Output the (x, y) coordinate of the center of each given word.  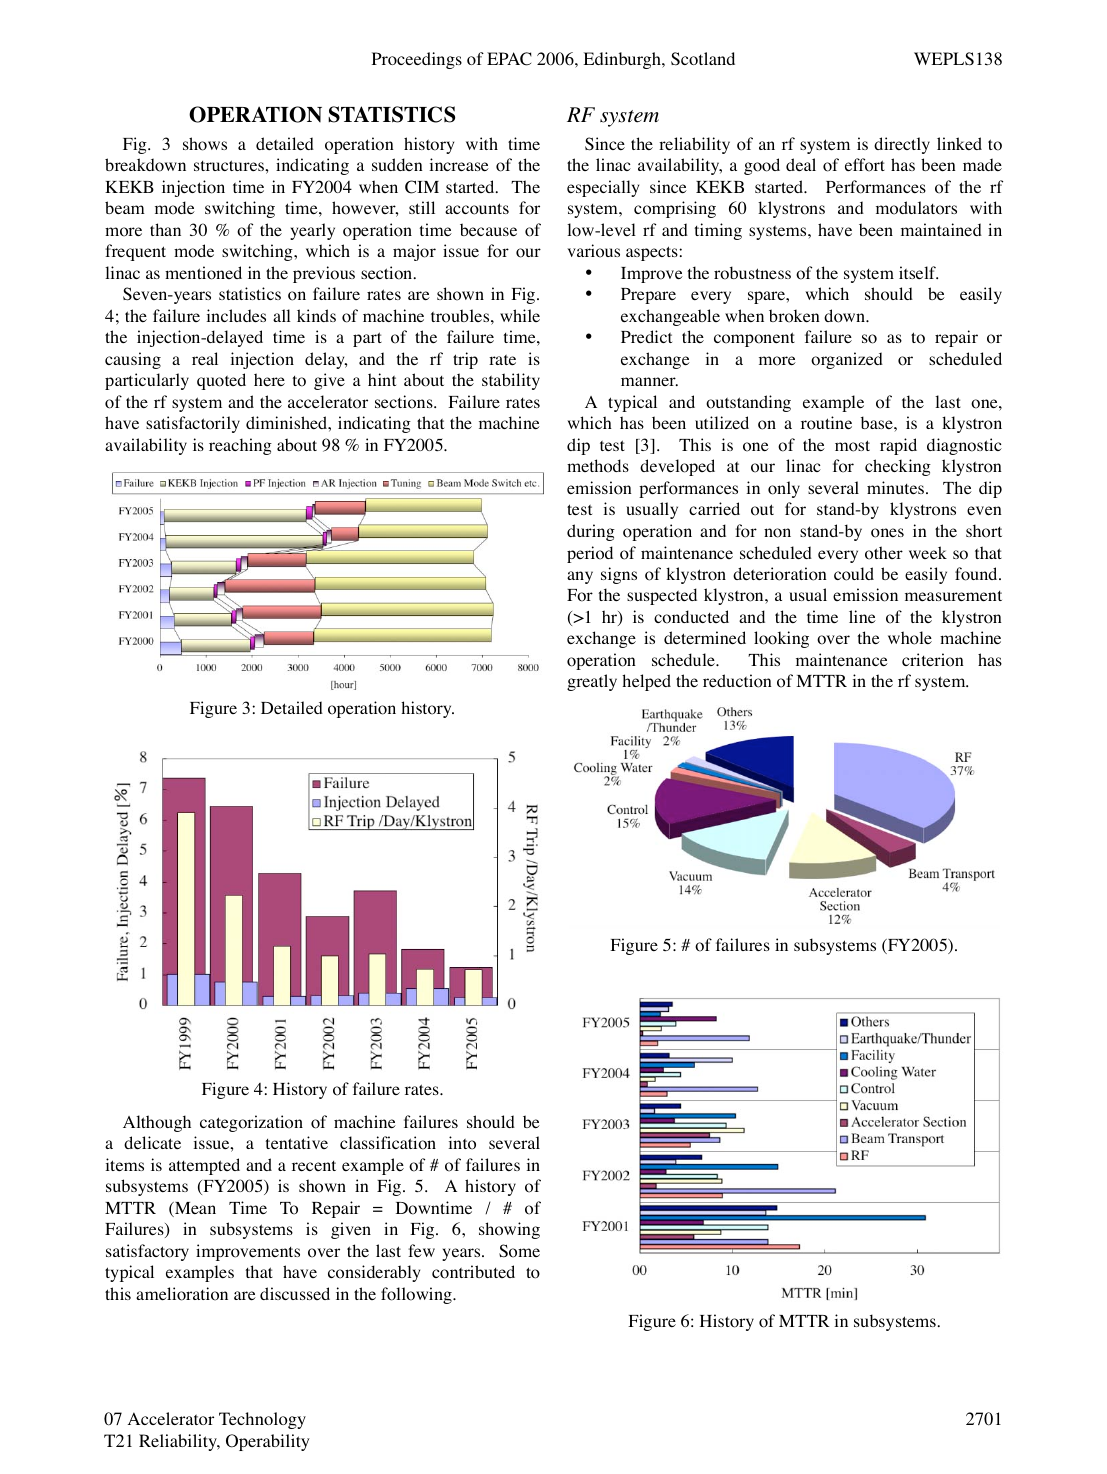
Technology (262, 1420)
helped (646, 682)
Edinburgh (623, 60)
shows (205, 144)
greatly (592, 682)
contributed (473, 1272)
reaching (240, 446)
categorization (251, 1123)
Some (519, 1251)
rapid (898, 446)
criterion (933, 660)
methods (598, 466)
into (462, 1143)
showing (509, 1230)
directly (902, 145)
